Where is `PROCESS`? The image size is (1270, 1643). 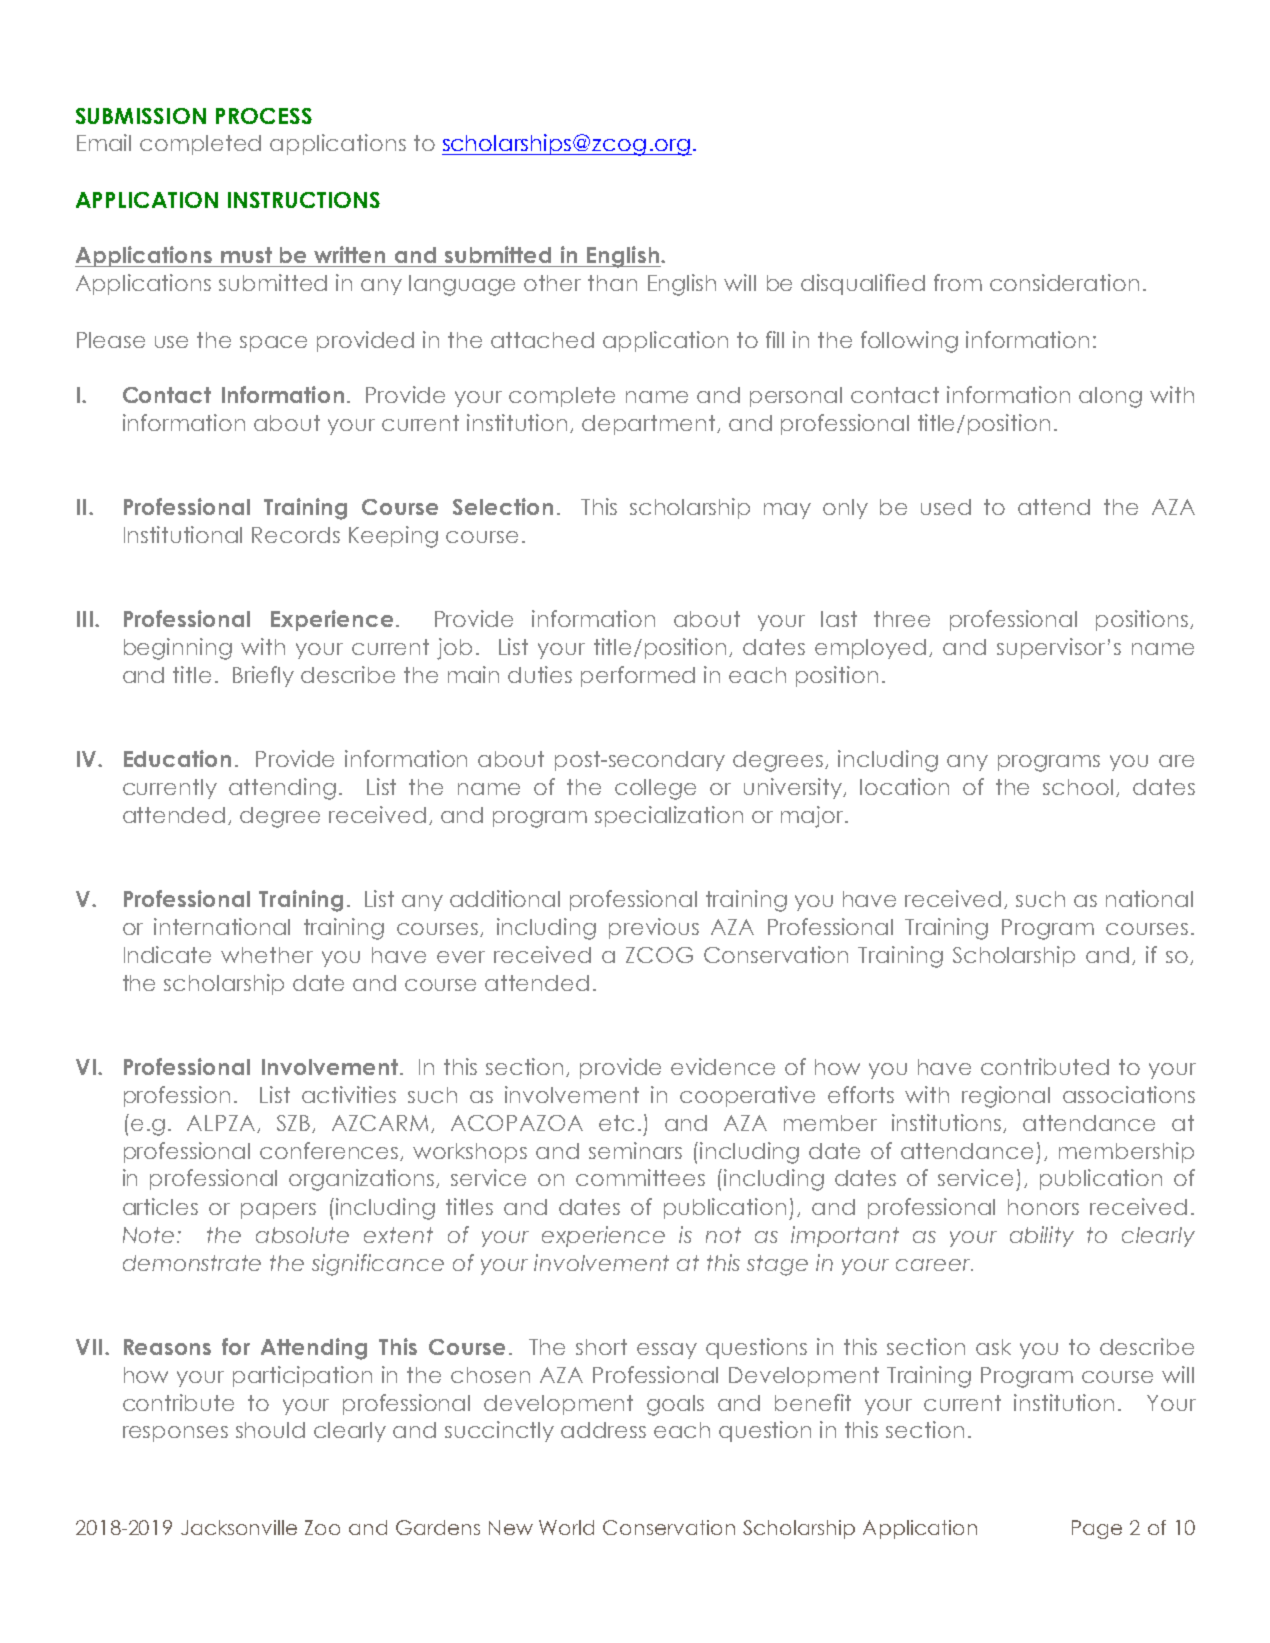
PROCESS is located at coordinates (264, 116).
